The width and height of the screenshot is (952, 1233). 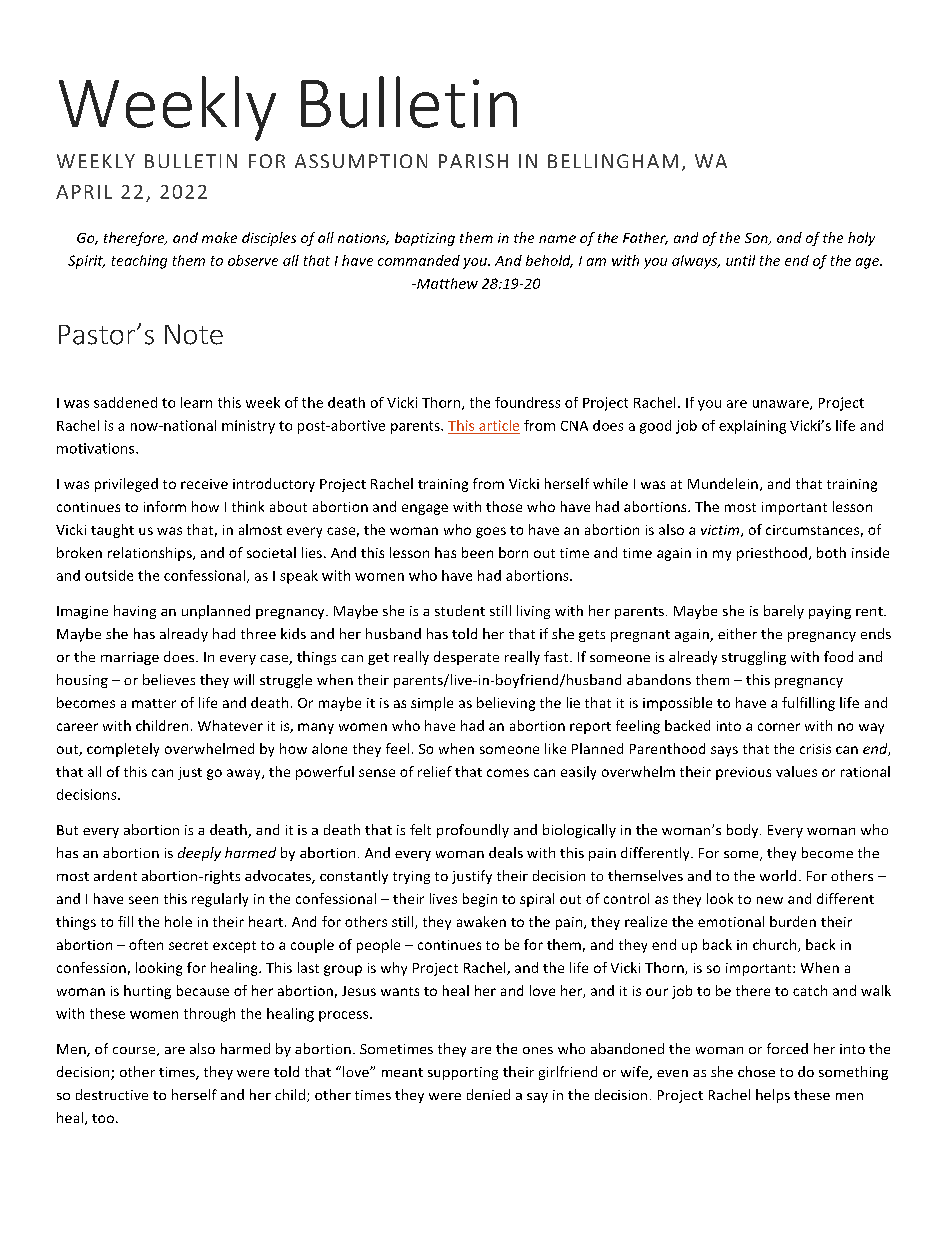 I want to click on denied, so click(x=488, y=1094).
